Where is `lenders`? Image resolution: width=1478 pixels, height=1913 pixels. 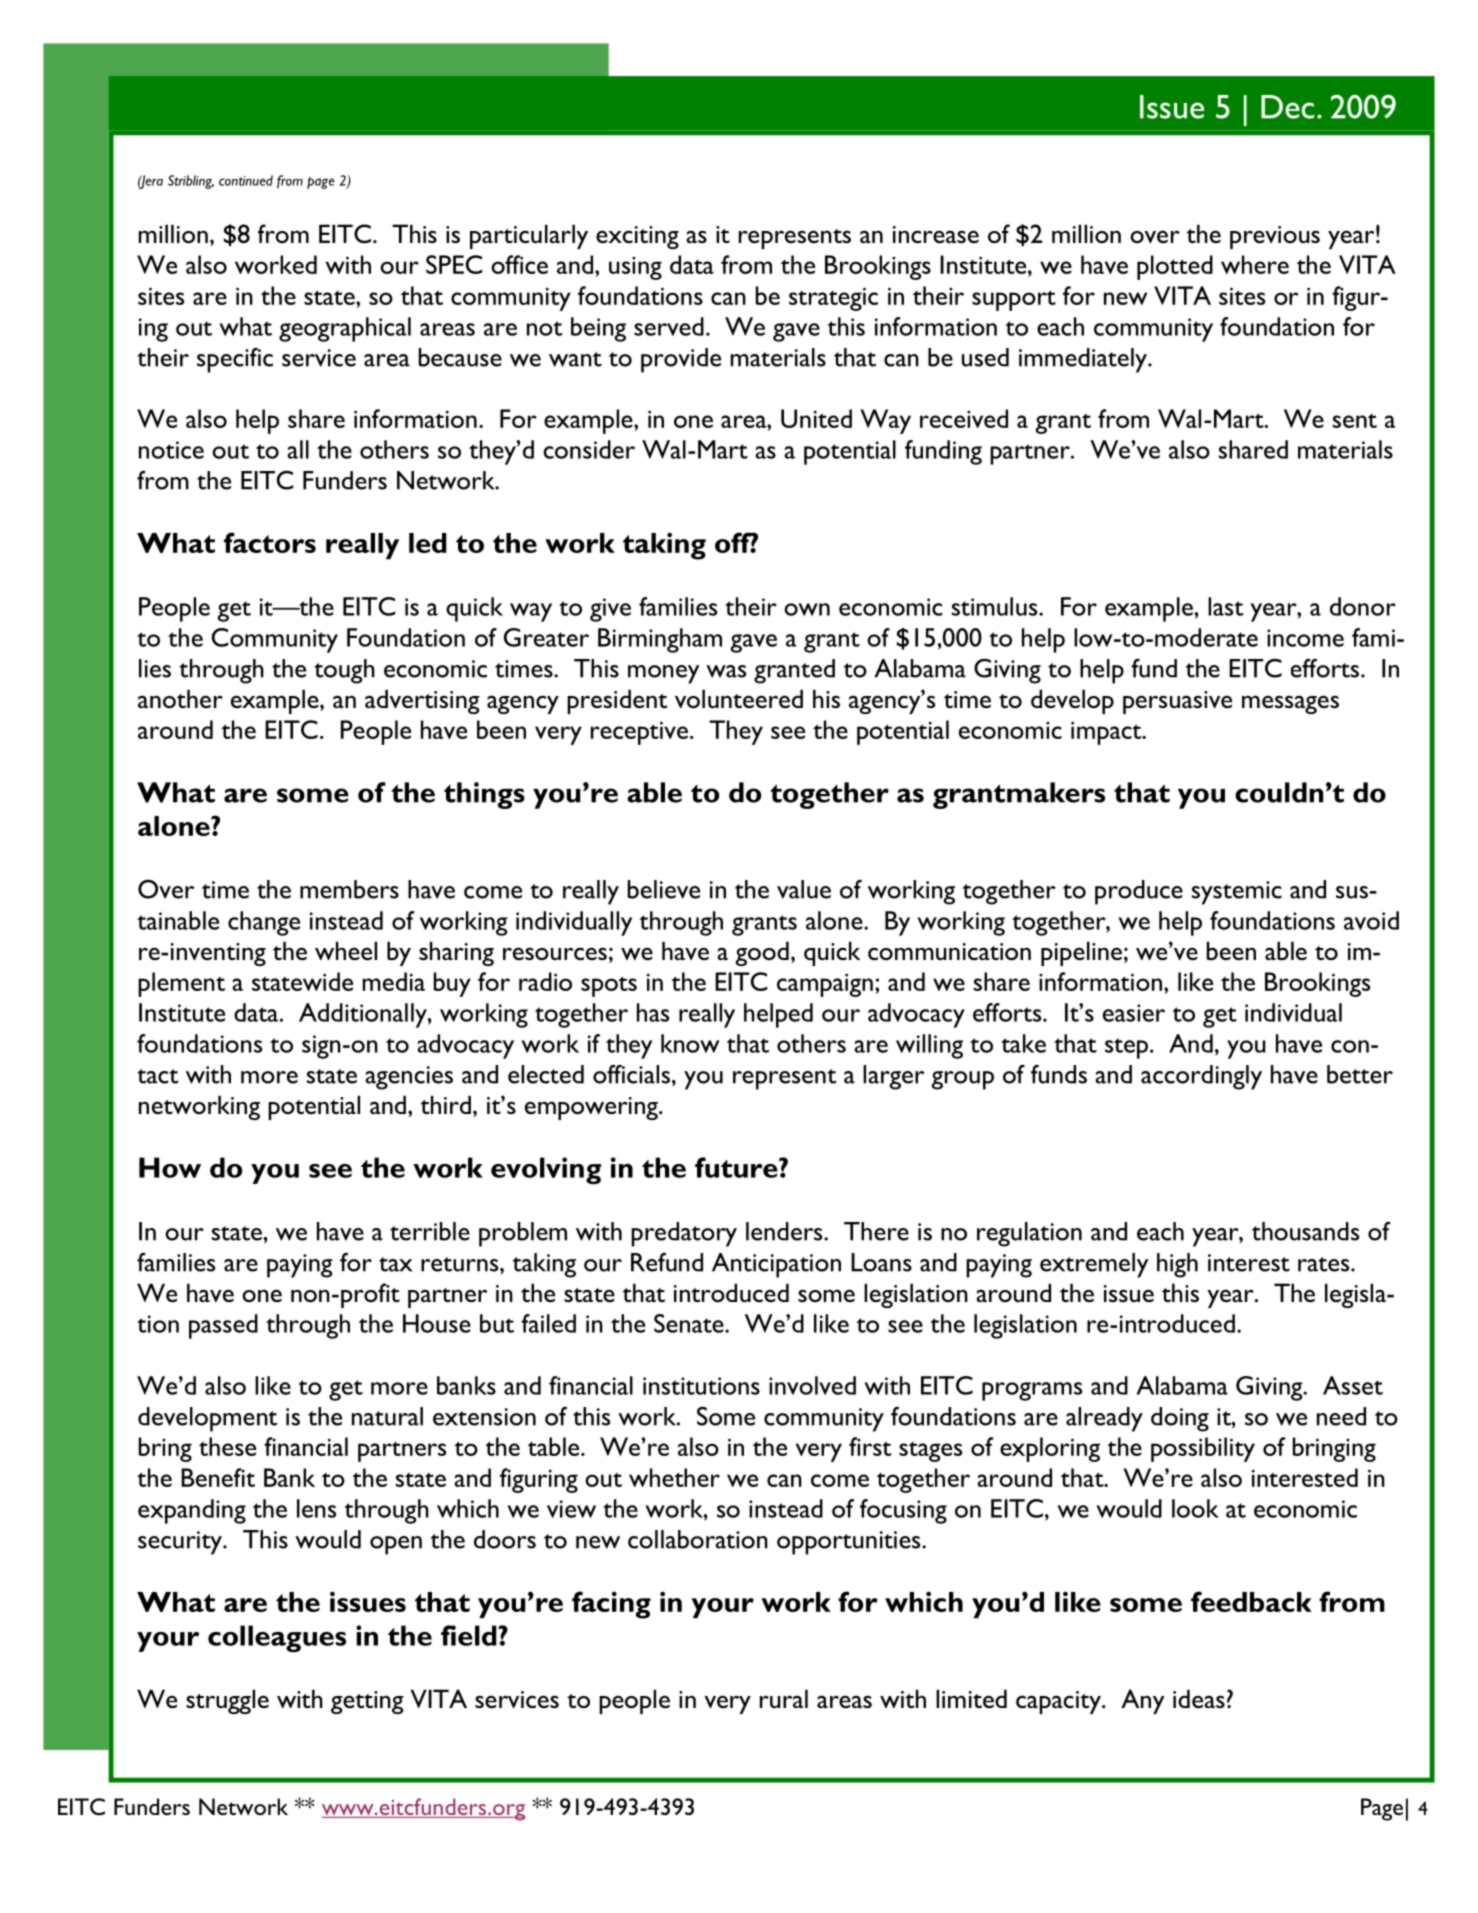 lenders is located at coordinates (785, 1231).
